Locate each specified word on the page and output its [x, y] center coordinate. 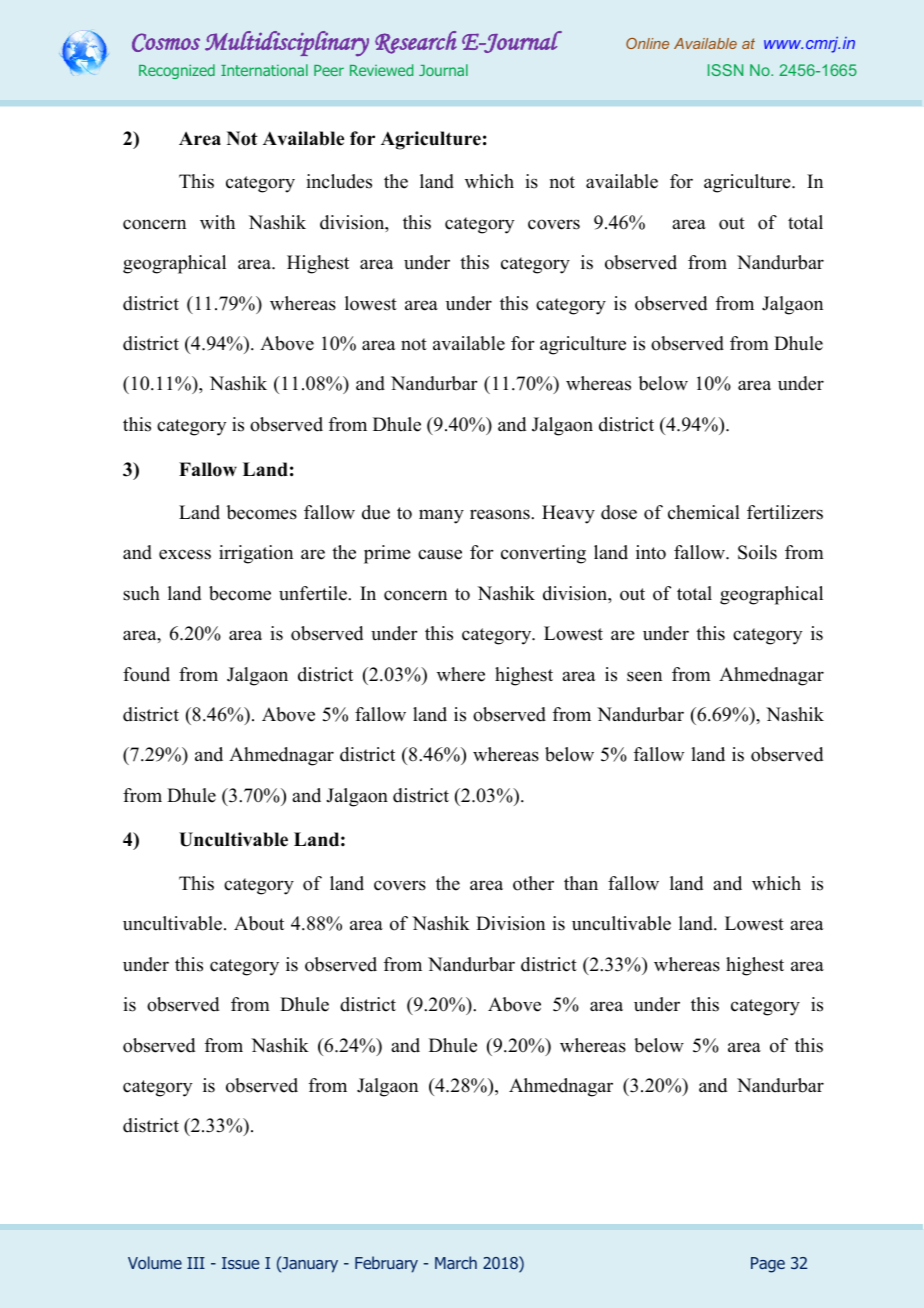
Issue [240, 1263]
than [581, 883]
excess [185, 554]
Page [768, 1265]
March [456, 1262]
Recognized [177, 71]
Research [416, 42]
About [259, 923]
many [441, 516]
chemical [704, 512]
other [533, 883]
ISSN [725, 70]
